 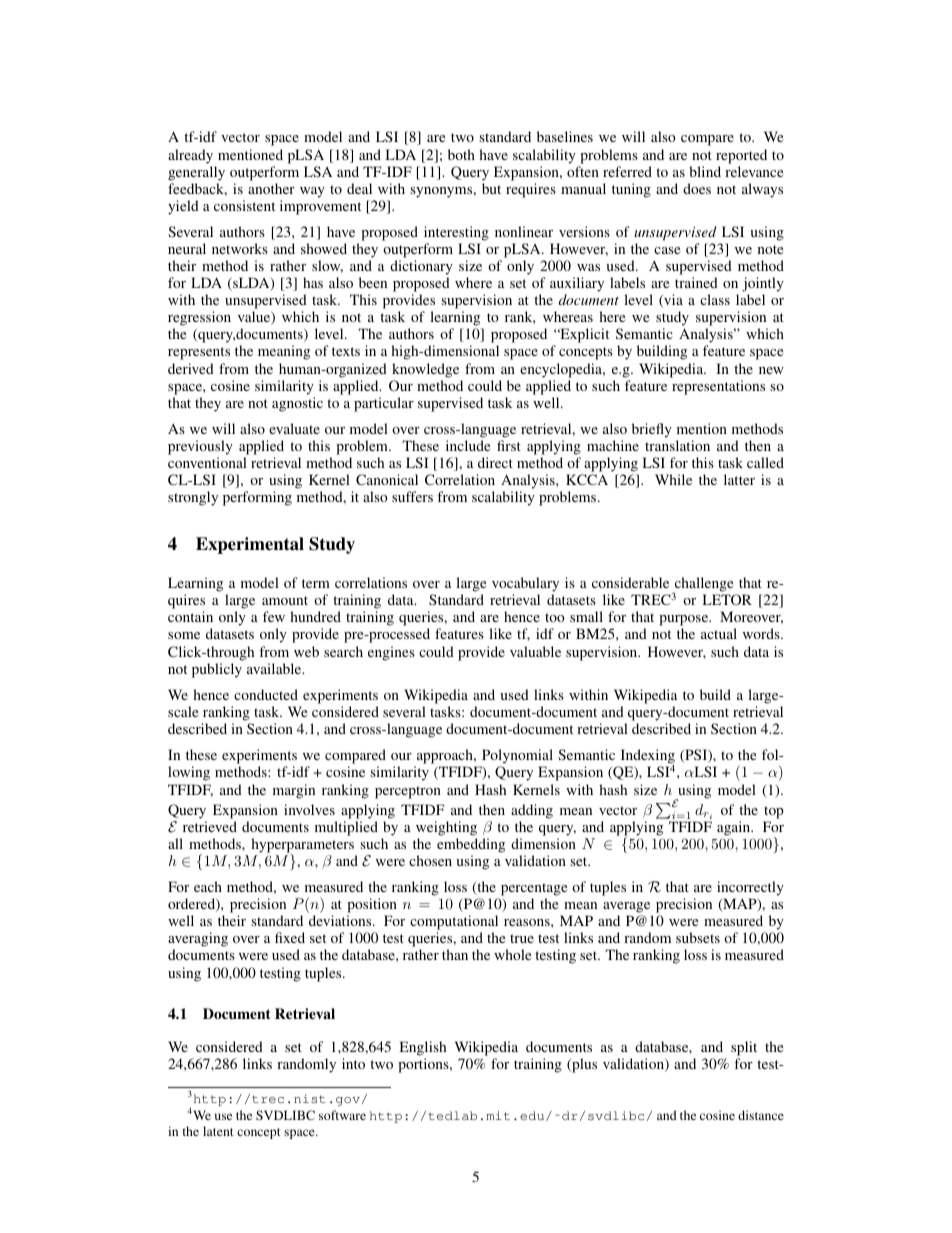 I want to click on vocabulary, so click(x=525, y=586).
